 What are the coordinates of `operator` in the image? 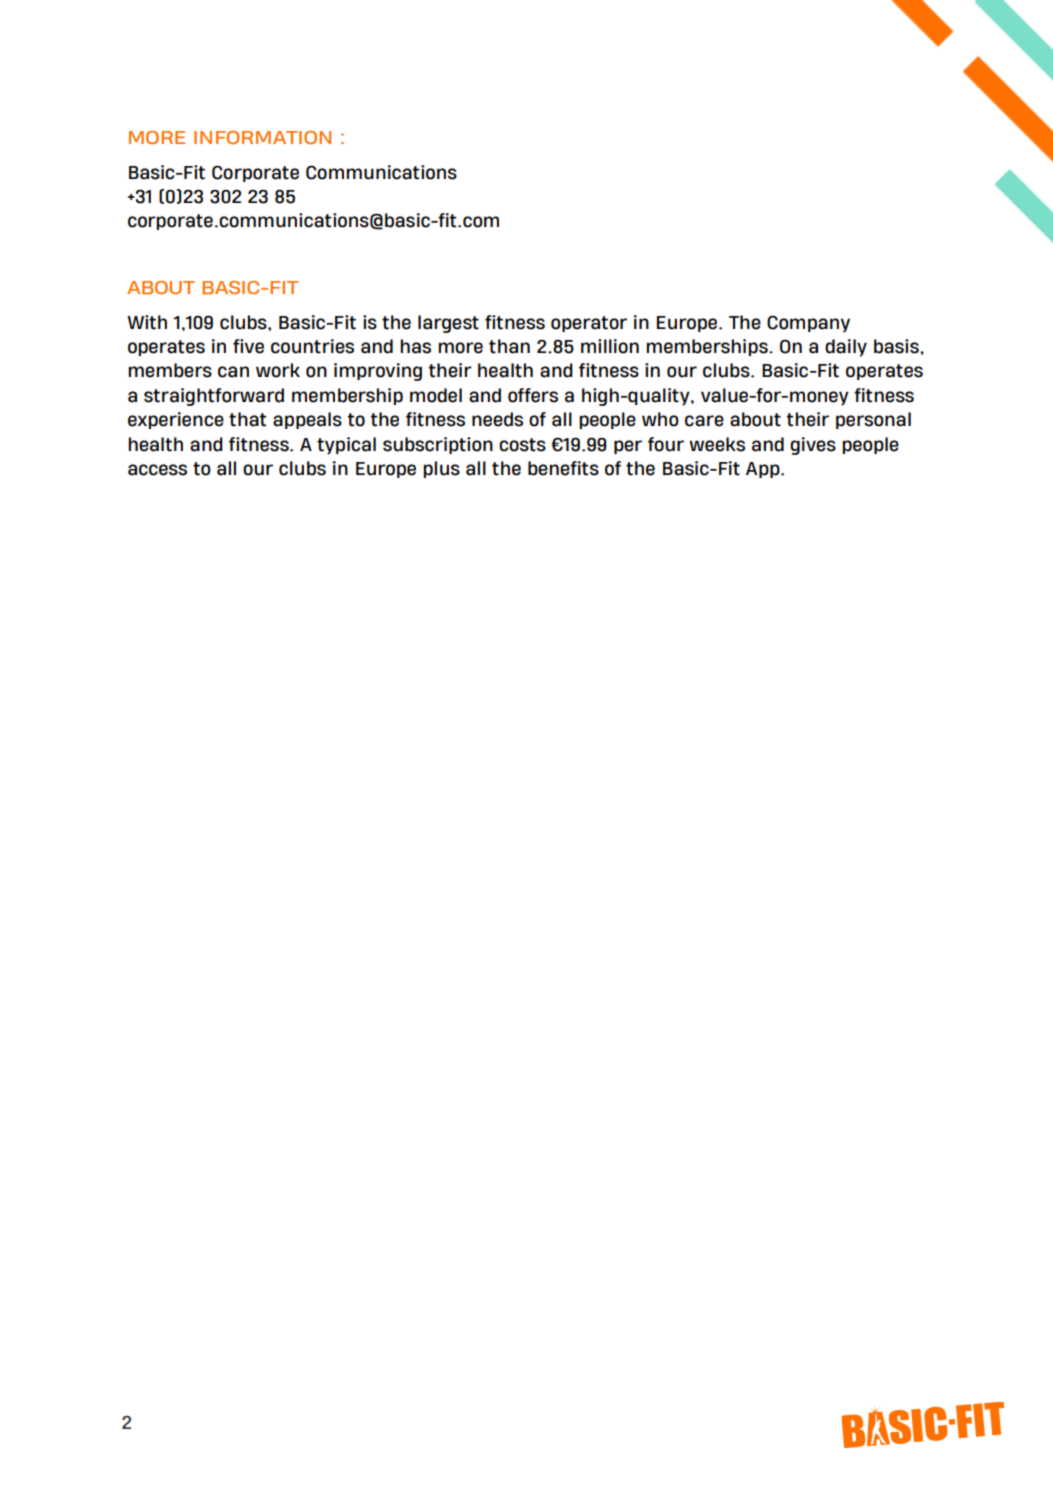 It's located at (589, 324).
